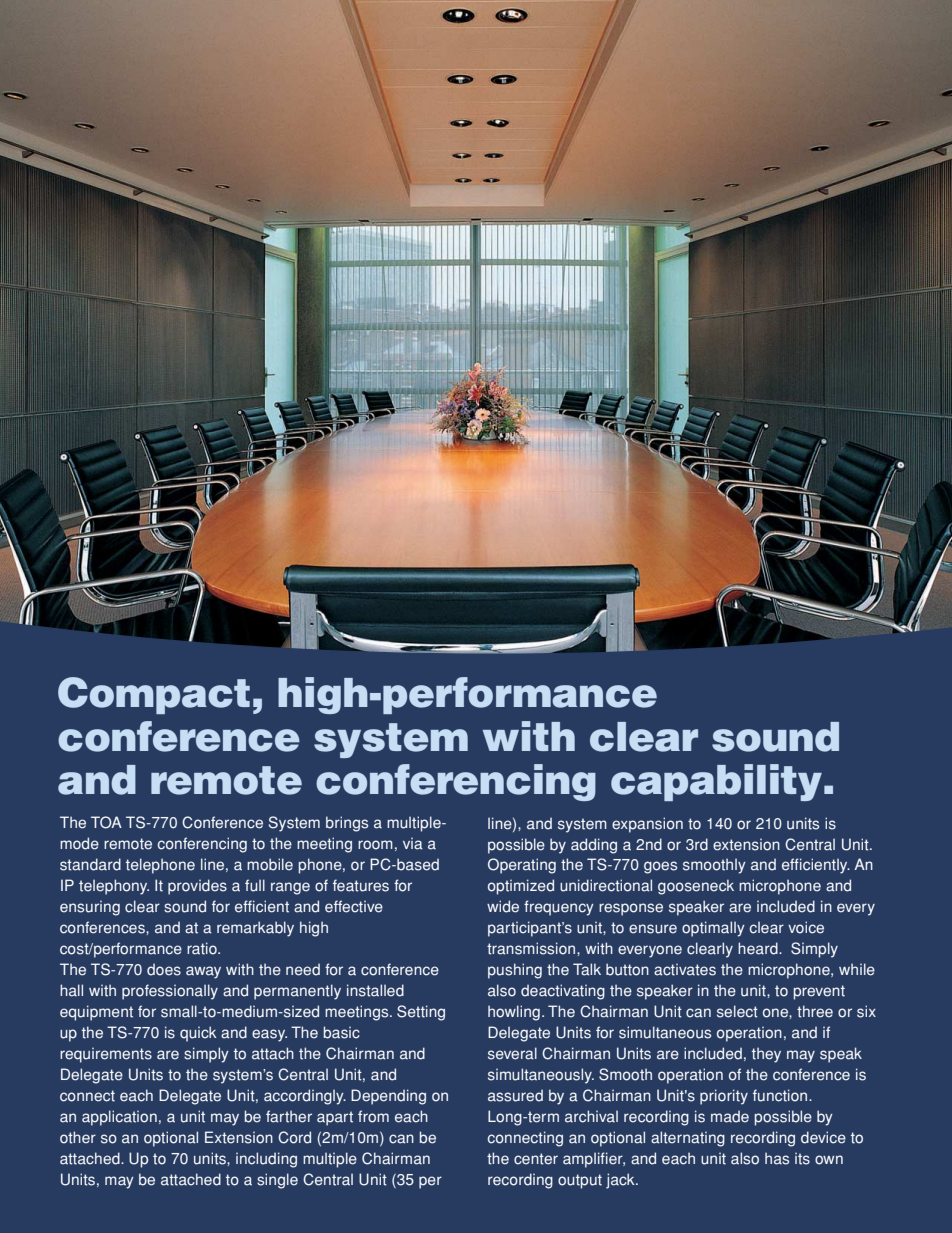 The width and height of the document is (952, 1233). Describe the element at coordinates (696, 887) in the document. I see `gooseneck` at that location.
